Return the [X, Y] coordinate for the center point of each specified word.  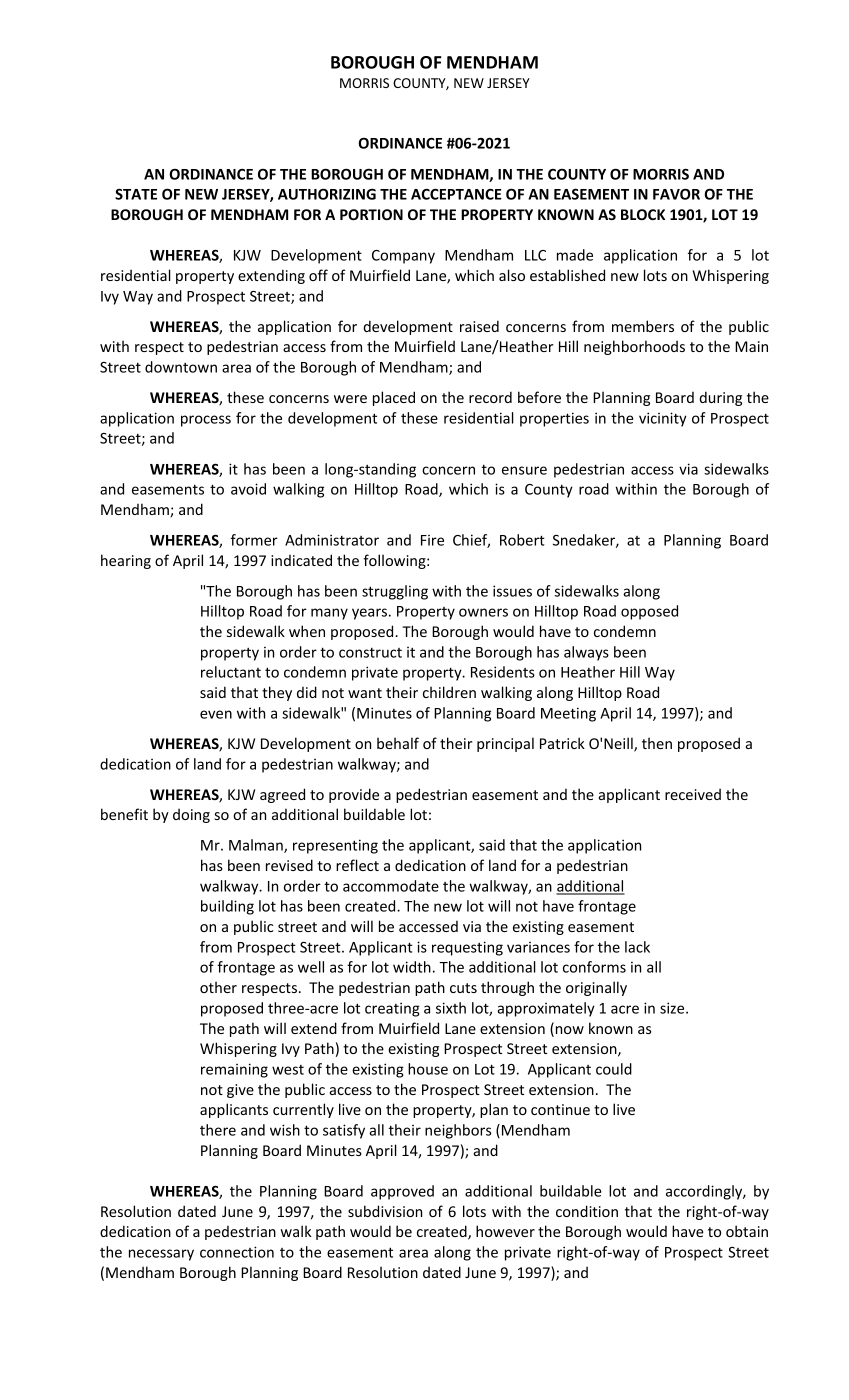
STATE [136, 194]
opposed [649, 612]
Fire [432, 540]
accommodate [391, 886]
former [254, 540]
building [227, 907]
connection [237, 1252]
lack [637, 947]
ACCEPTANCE [456, 194]
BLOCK [643, 214]
